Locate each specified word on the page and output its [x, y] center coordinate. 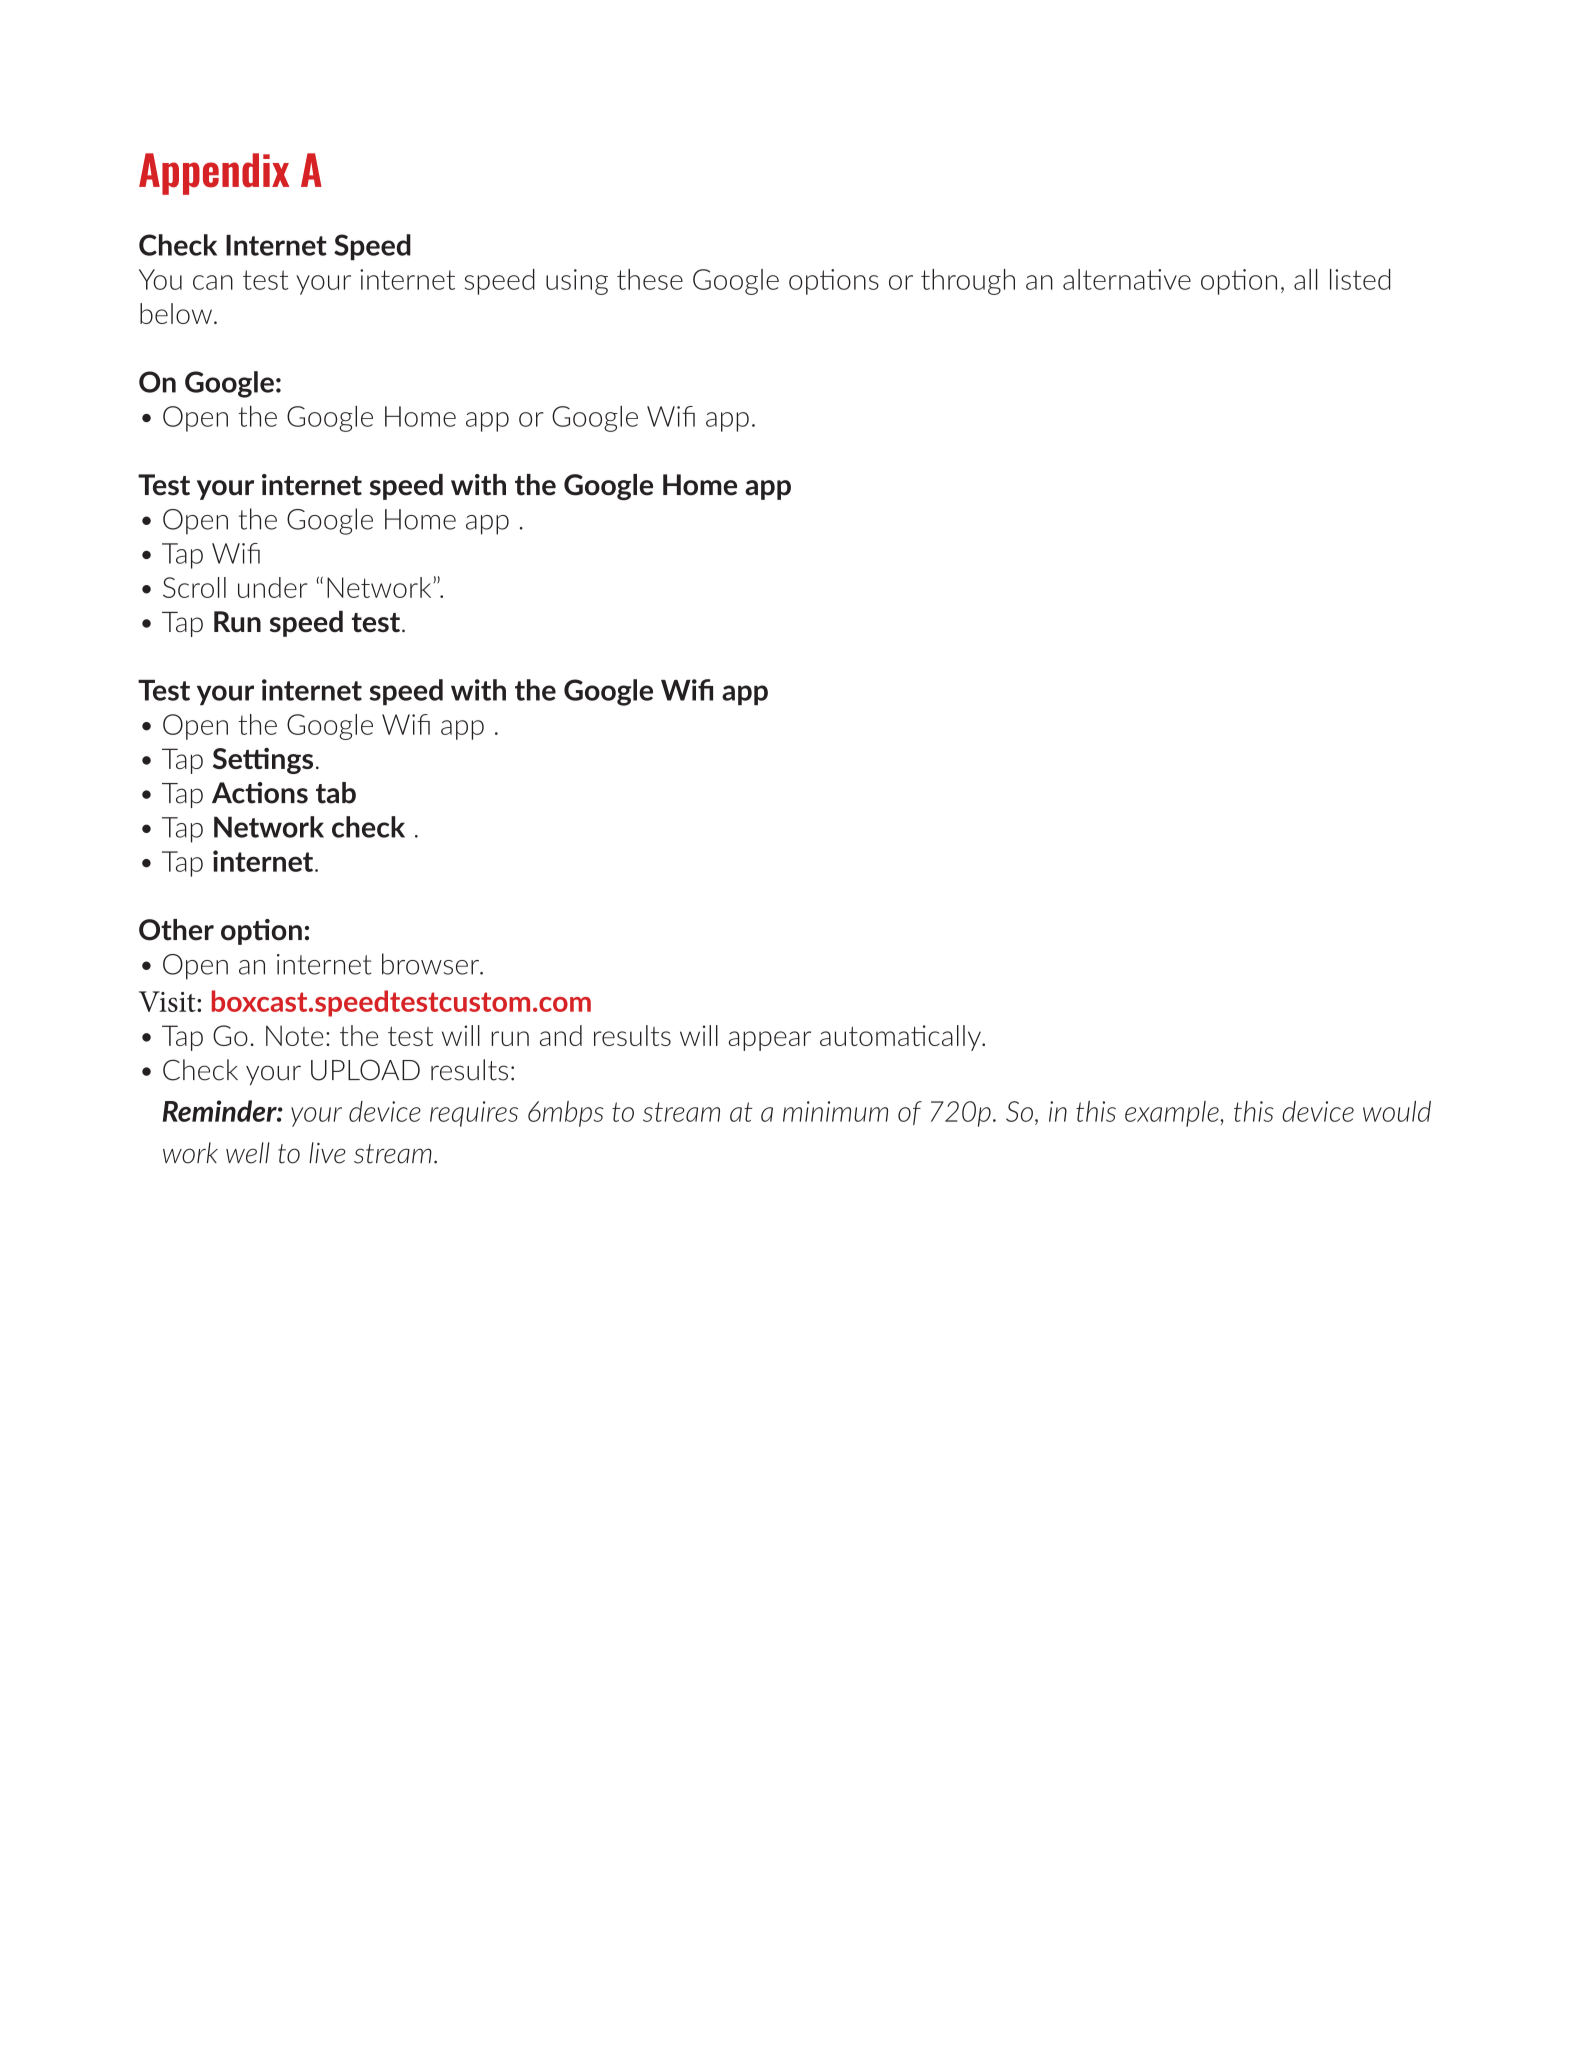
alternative [1127, 279]
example [1173, 1114]
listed [1360, 279]
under [273, 587]
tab [336, 793]
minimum [835, 1111]
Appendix [214, 174]
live [327, 1153]
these [650, 279]
